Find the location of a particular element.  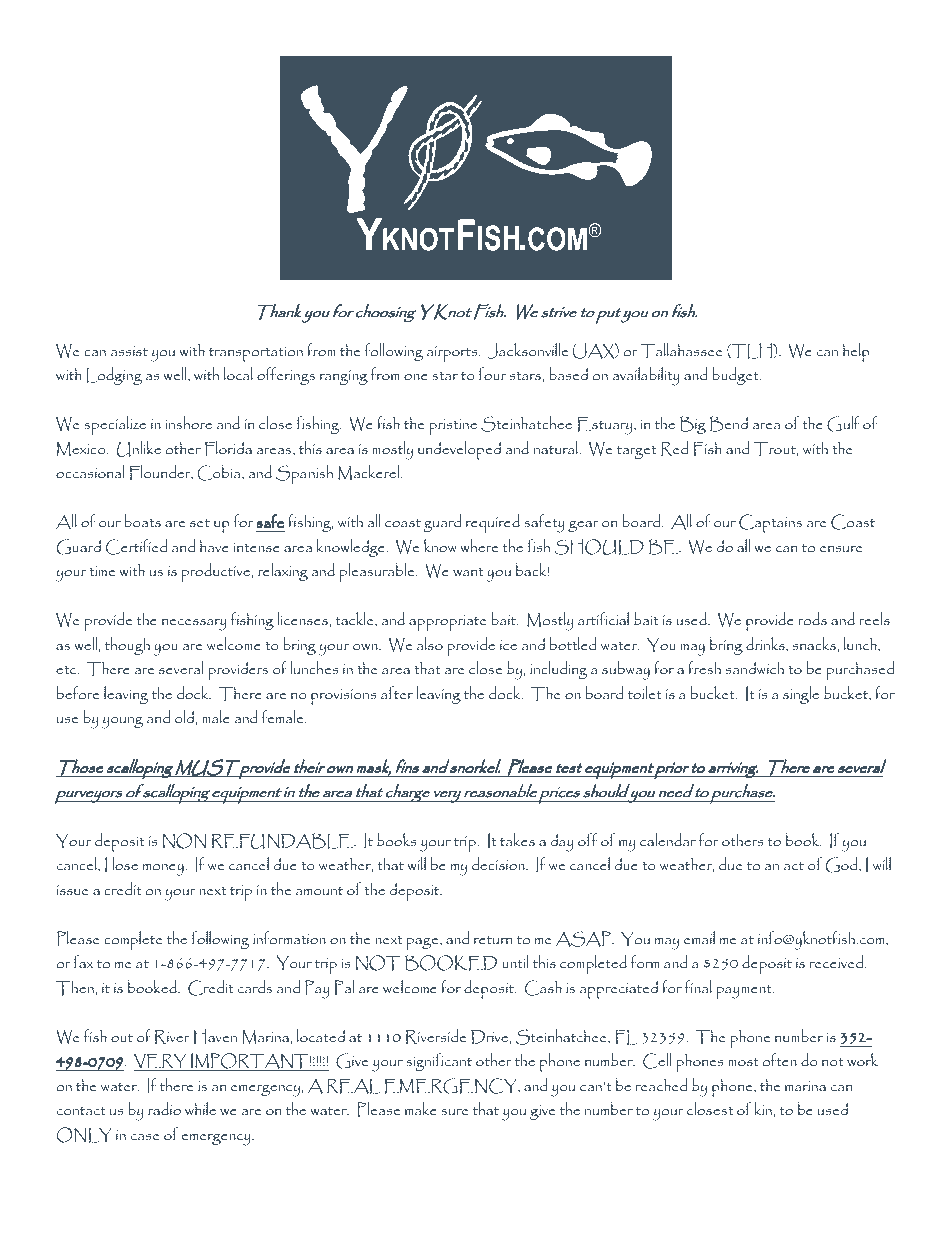

decision is located at coordinates (499, 863).
